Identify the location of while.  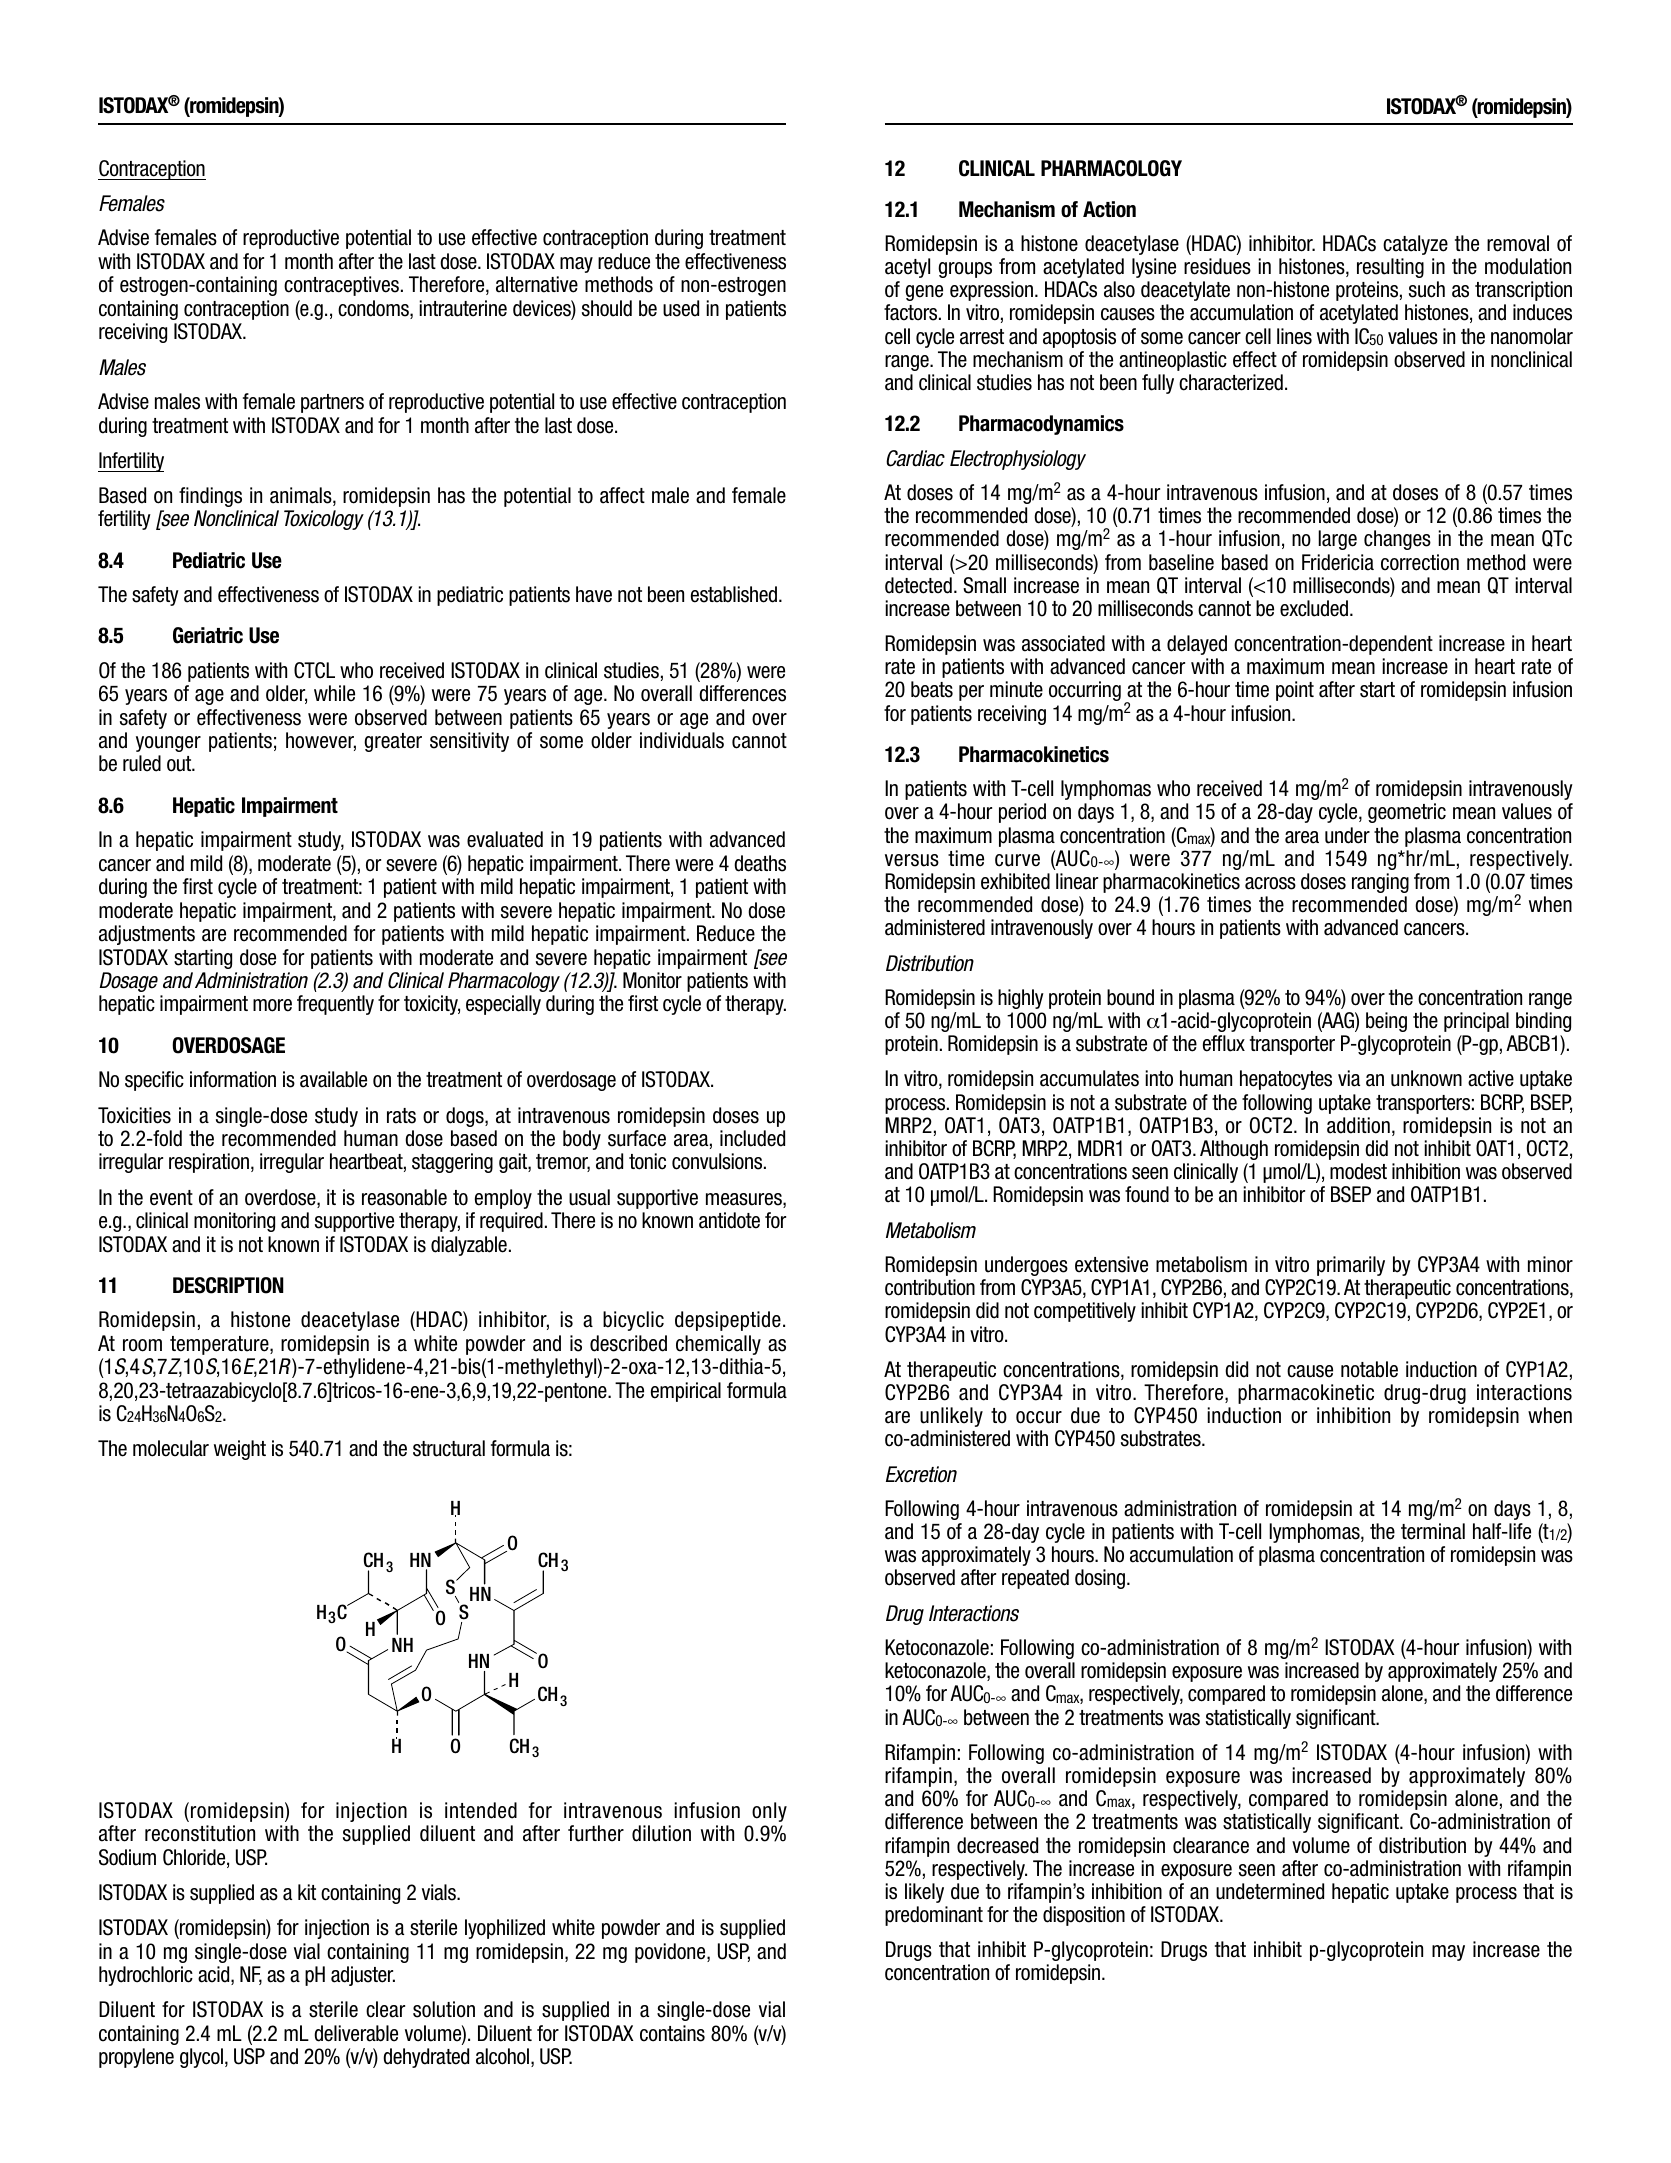
(334, 693).
